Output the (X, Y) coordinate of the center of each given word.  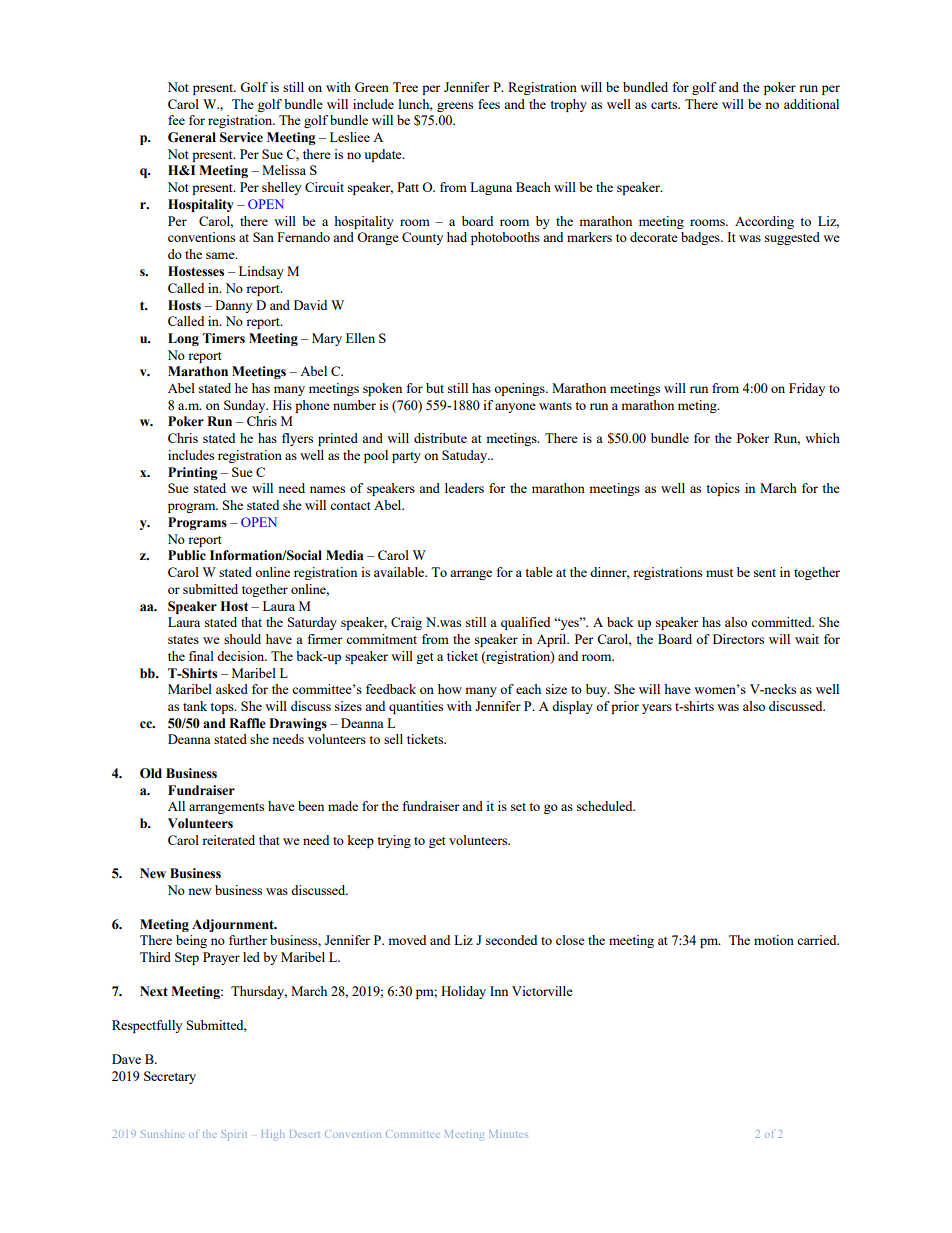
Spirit (234, 1135)
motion (774, 940)
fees (489, 104)
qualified (525, 623)
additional (811, 104)
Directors (738, 639)
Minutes (508, 1134)
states (183, 640)
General (192, 137)
